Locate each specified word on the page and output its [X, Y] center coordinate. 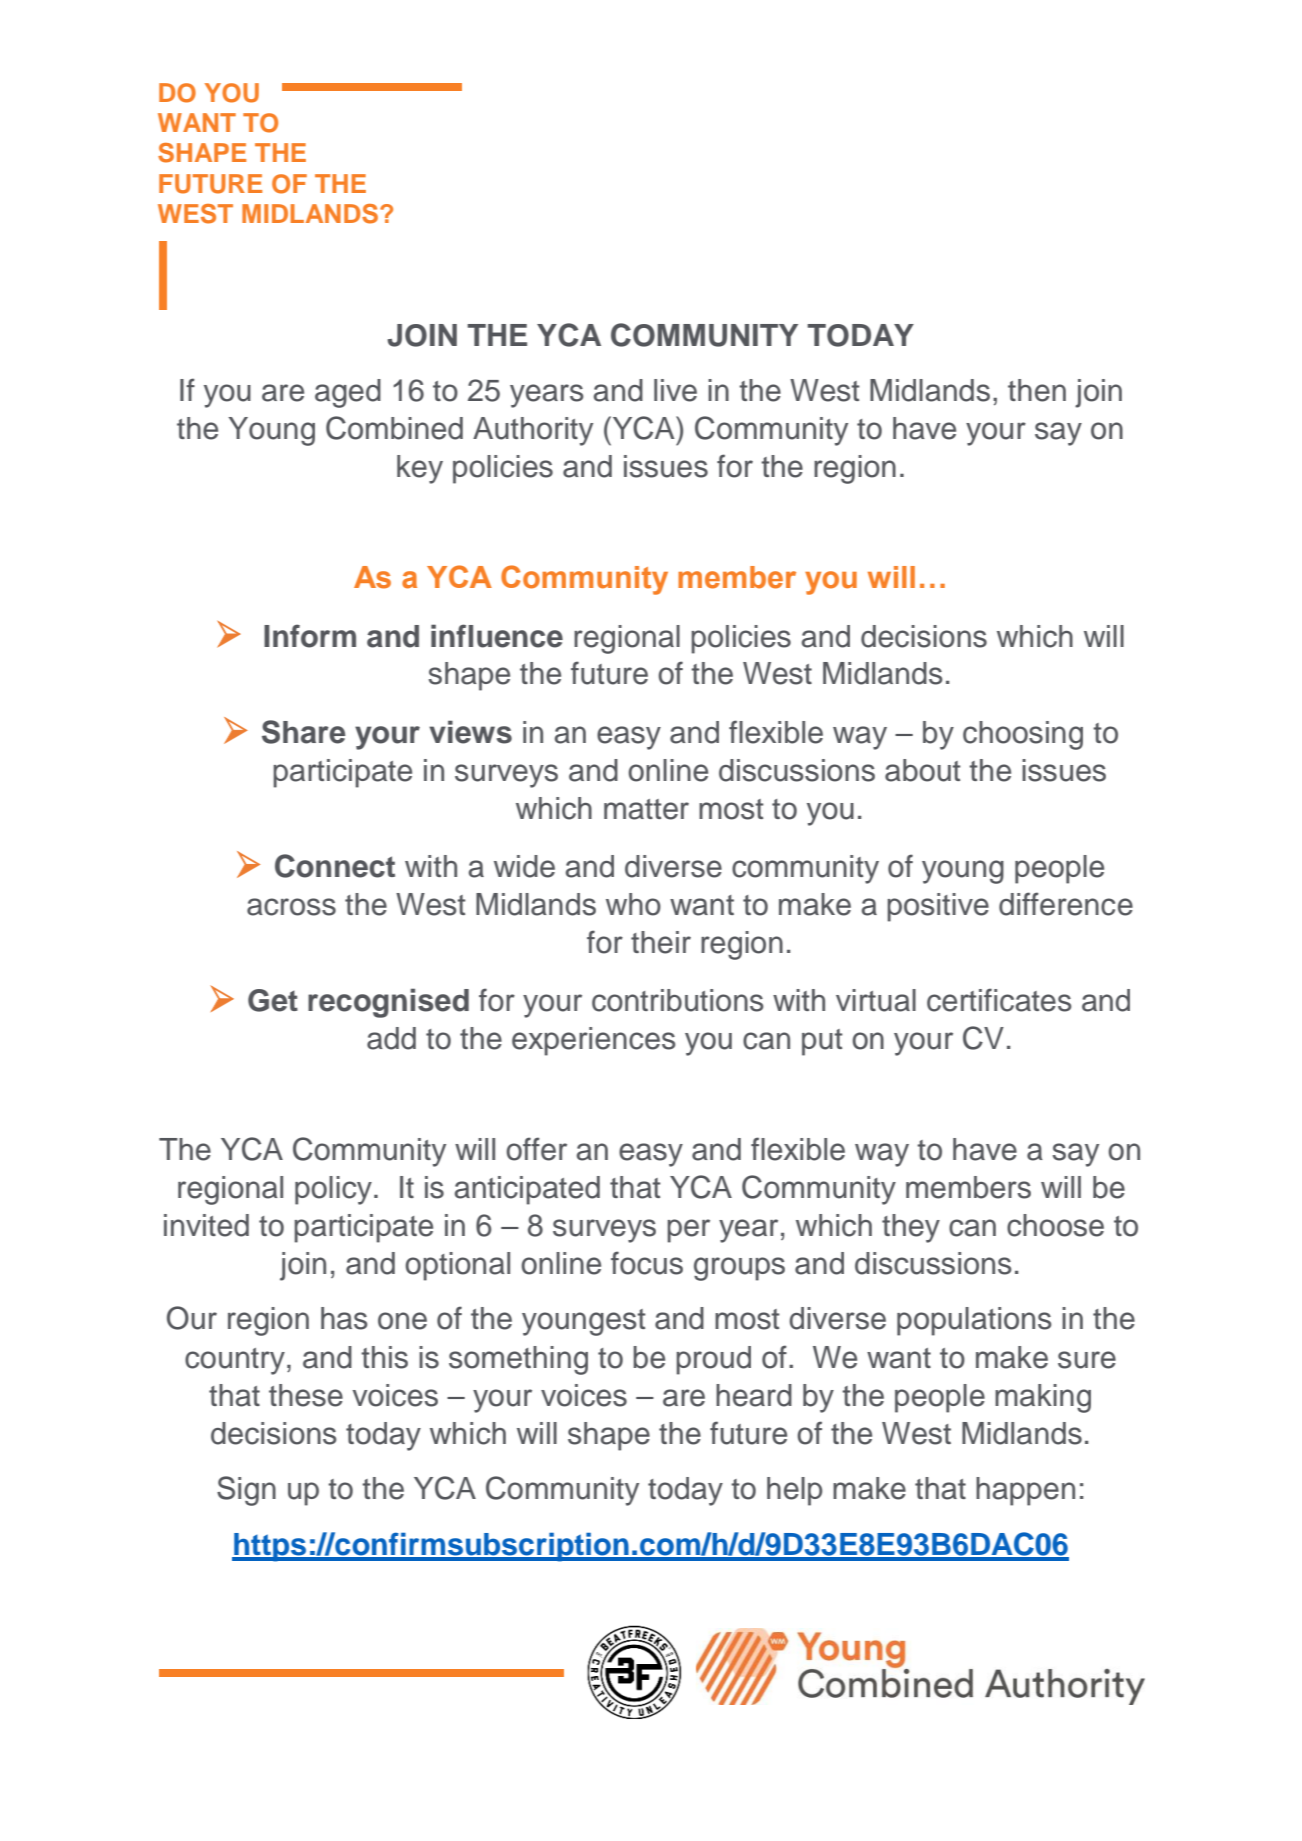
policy [333, 1190]
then [1037, 390]
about [923, 770]
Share [303, 732]
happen [1025, 1491]
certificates [999, 1000]
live [675, 390]
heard [754, 1395]
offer [536, 1149]
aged [348, 393]
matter [646, 809]
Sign [246, 1491]
